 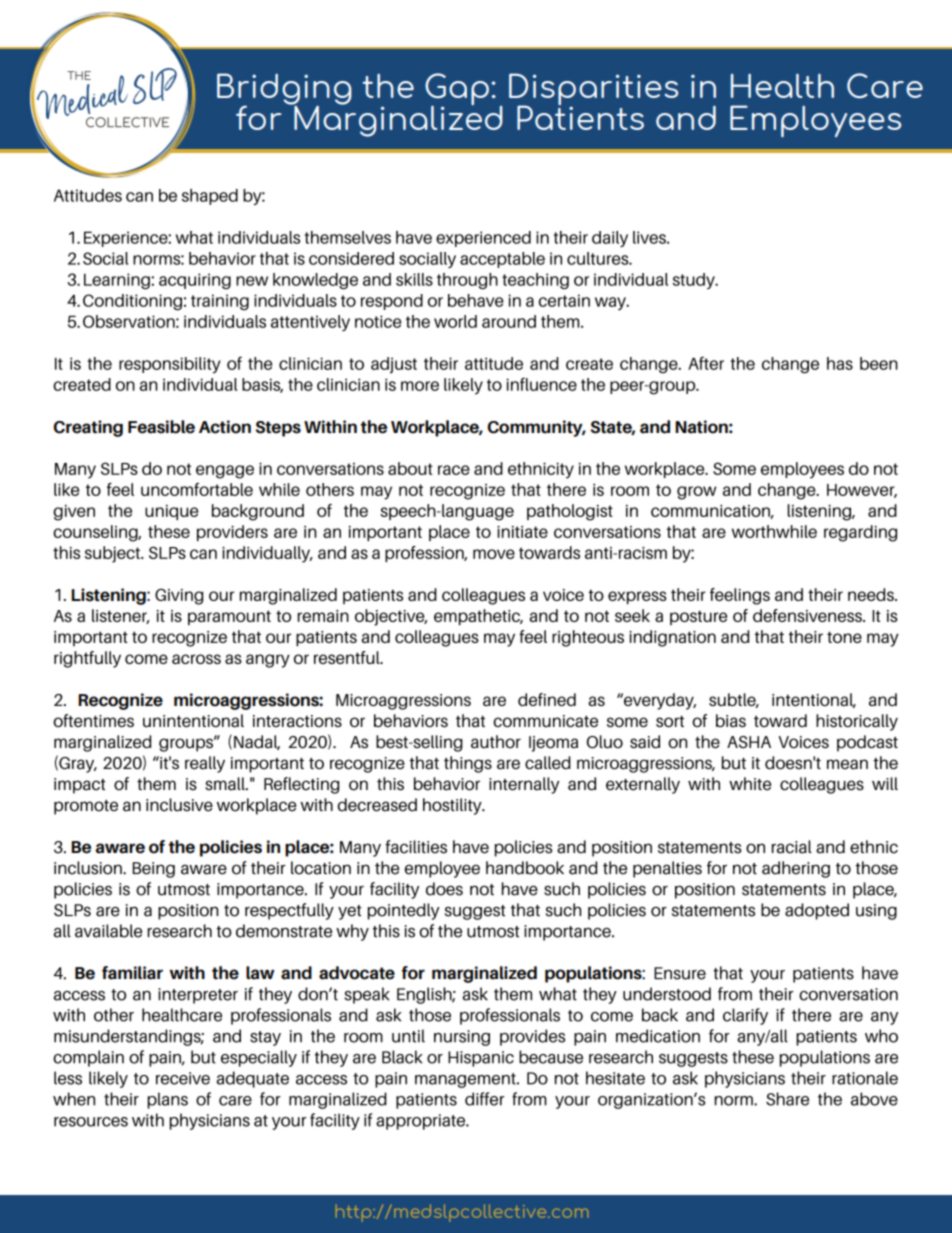 I want to click on Disparities, so click(x=593, y=90).
